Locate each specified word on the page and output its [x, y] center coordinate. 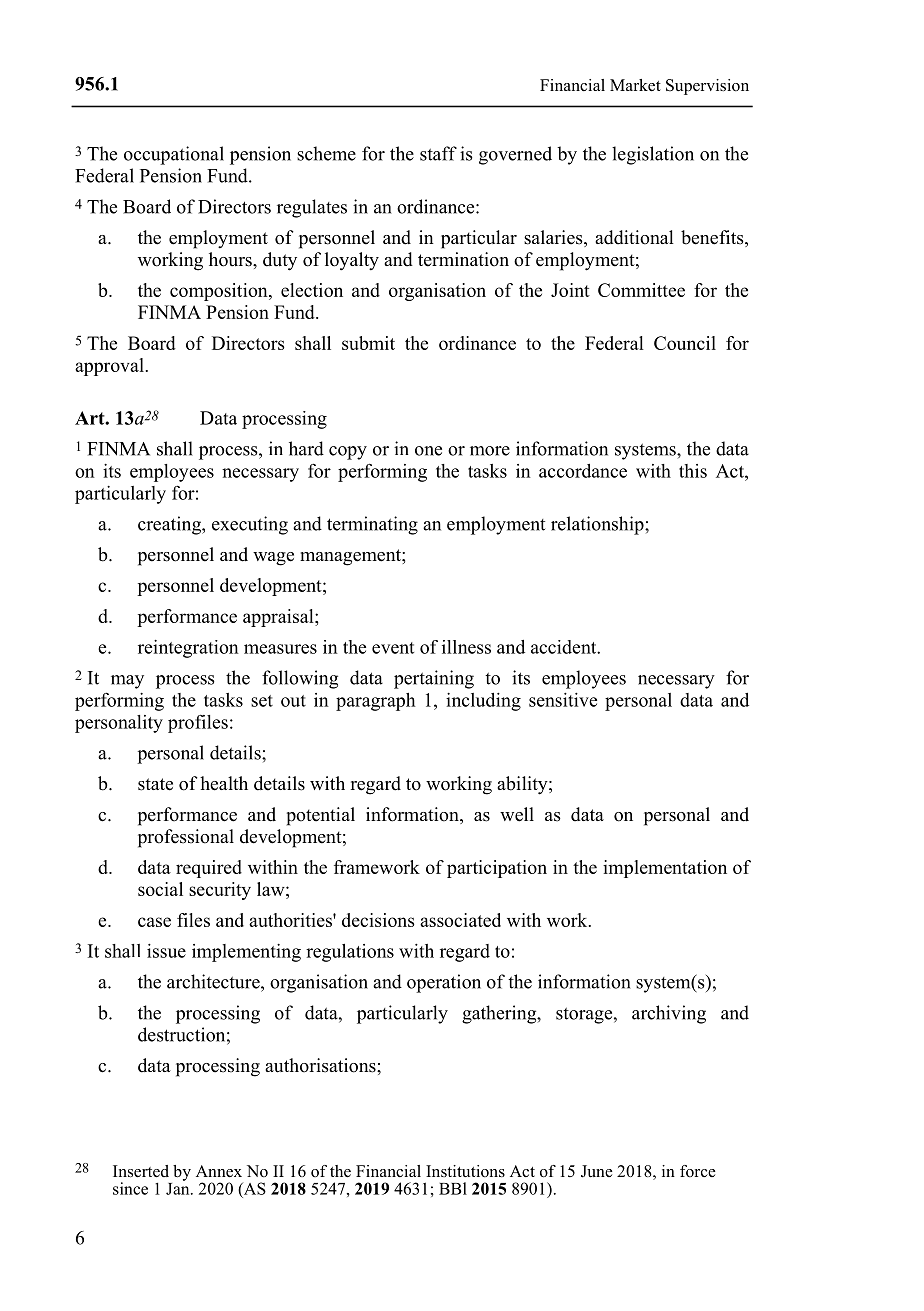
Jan [179, 1187]
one [428, 451]
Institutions [465, 1171]
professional [186, 838]
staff [438, 153]
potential [321, 816]
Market [635, 85]
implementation [665, 869]
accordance [583, 471]
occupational [174, 155]
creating [170, 525]
